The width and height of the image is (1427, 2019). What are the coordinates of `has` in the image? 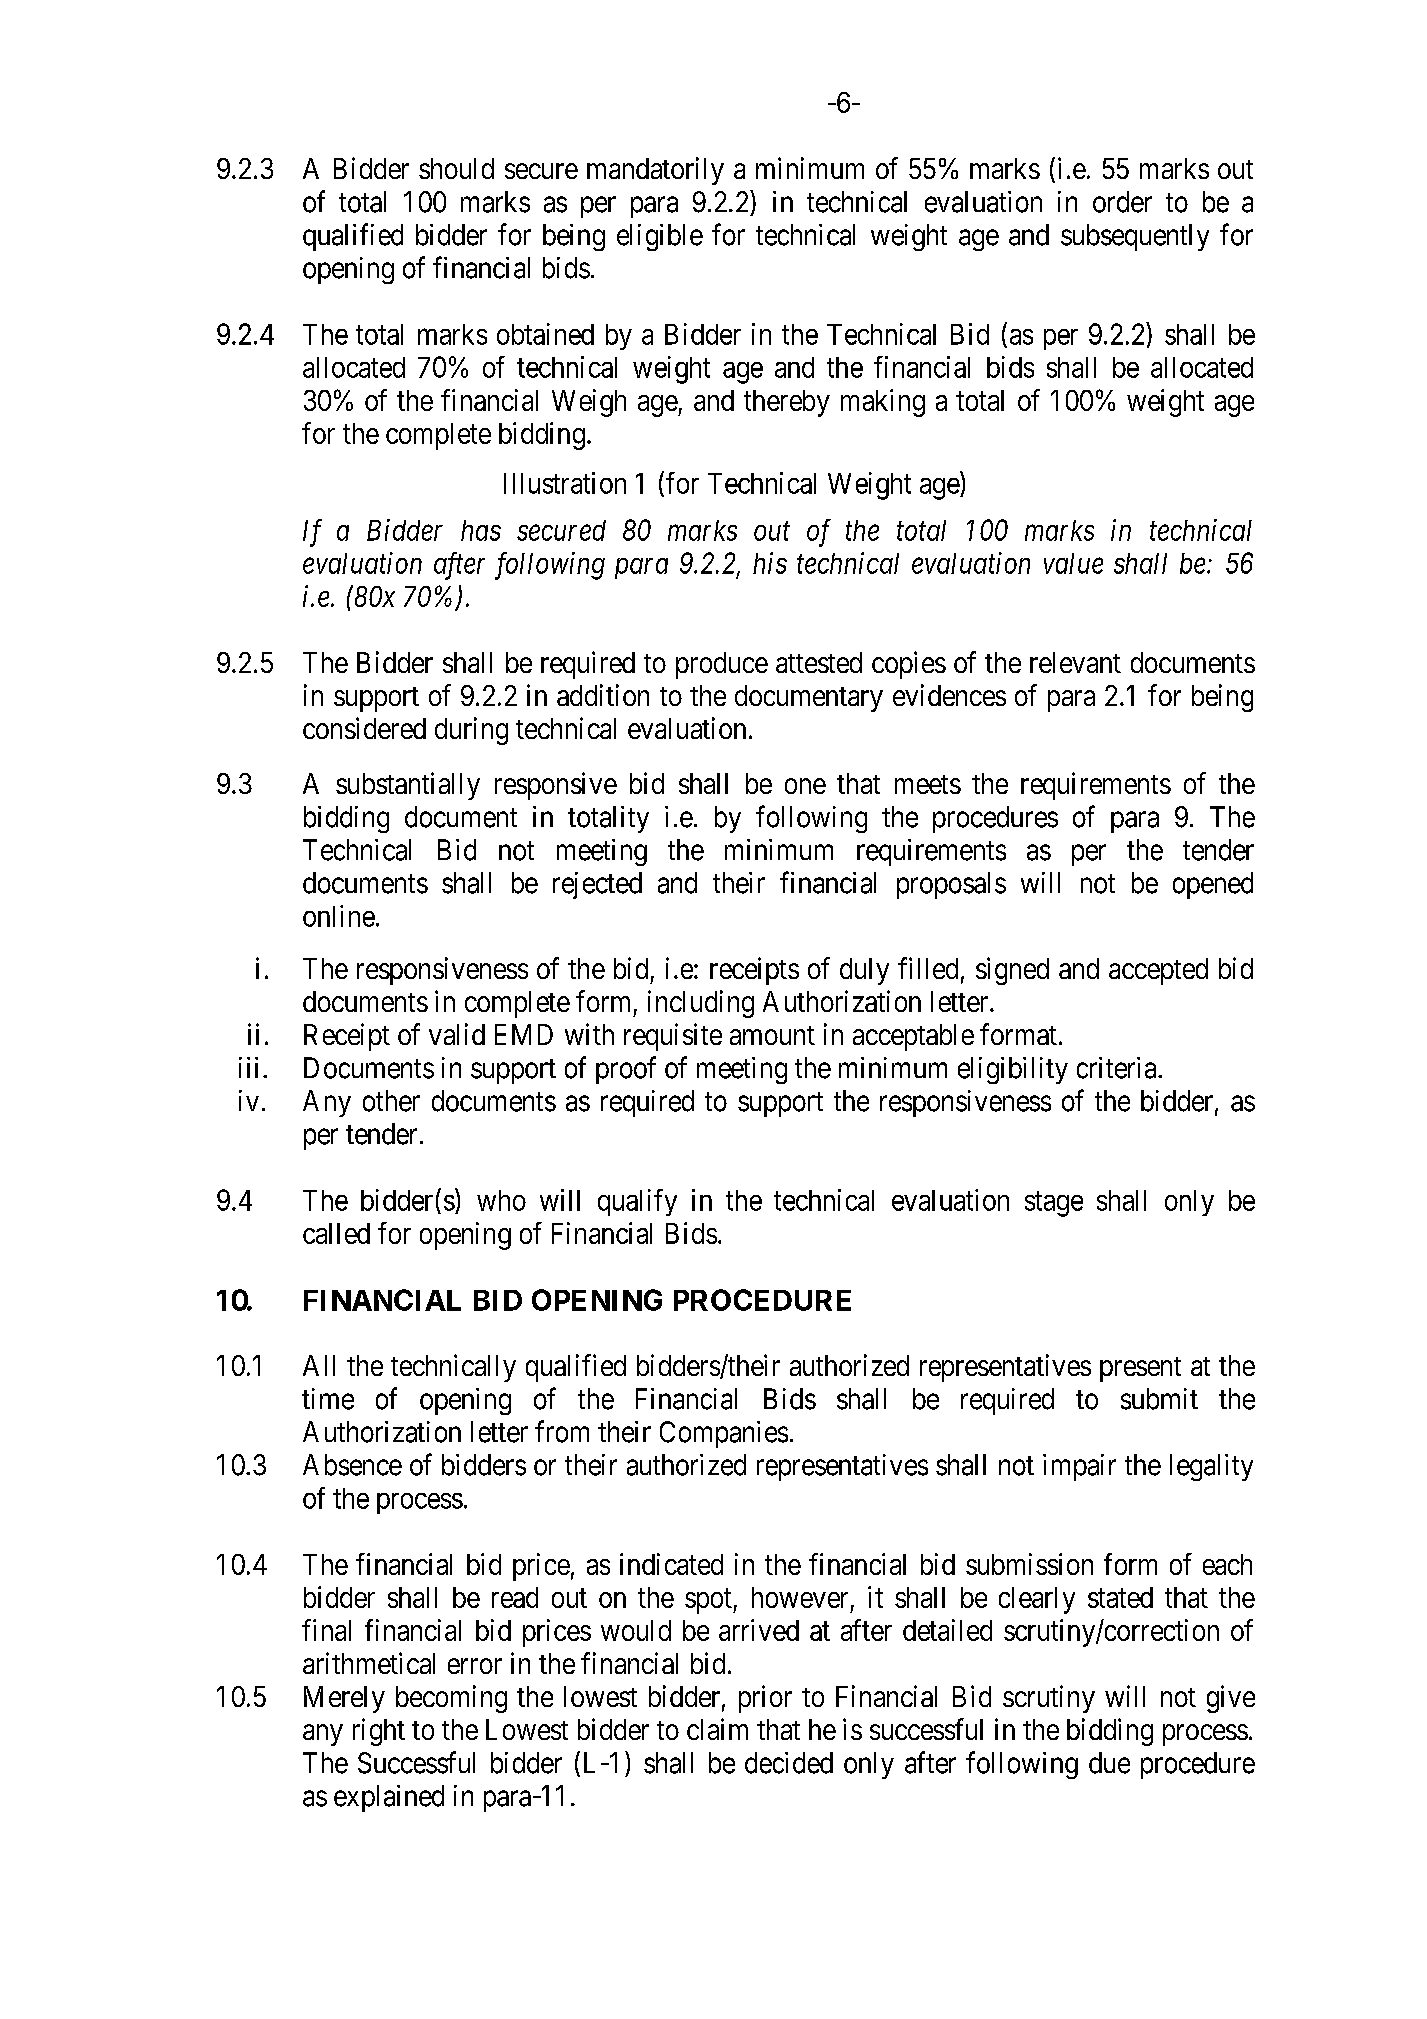 It's located at (481, 530).
